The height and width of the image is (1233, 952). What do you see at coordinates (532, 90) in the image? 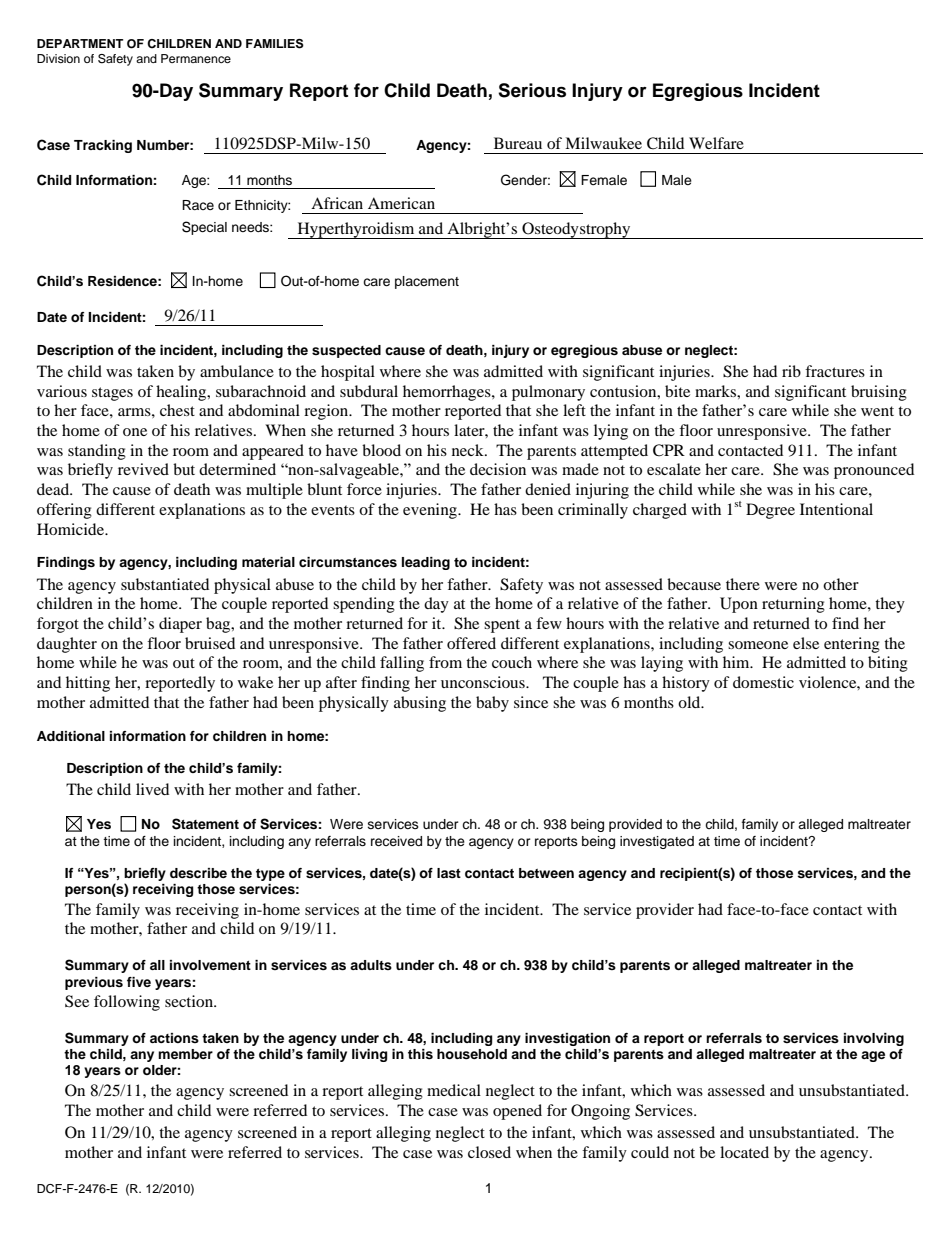
I see `Serious` at bounding box center [532, 90].
